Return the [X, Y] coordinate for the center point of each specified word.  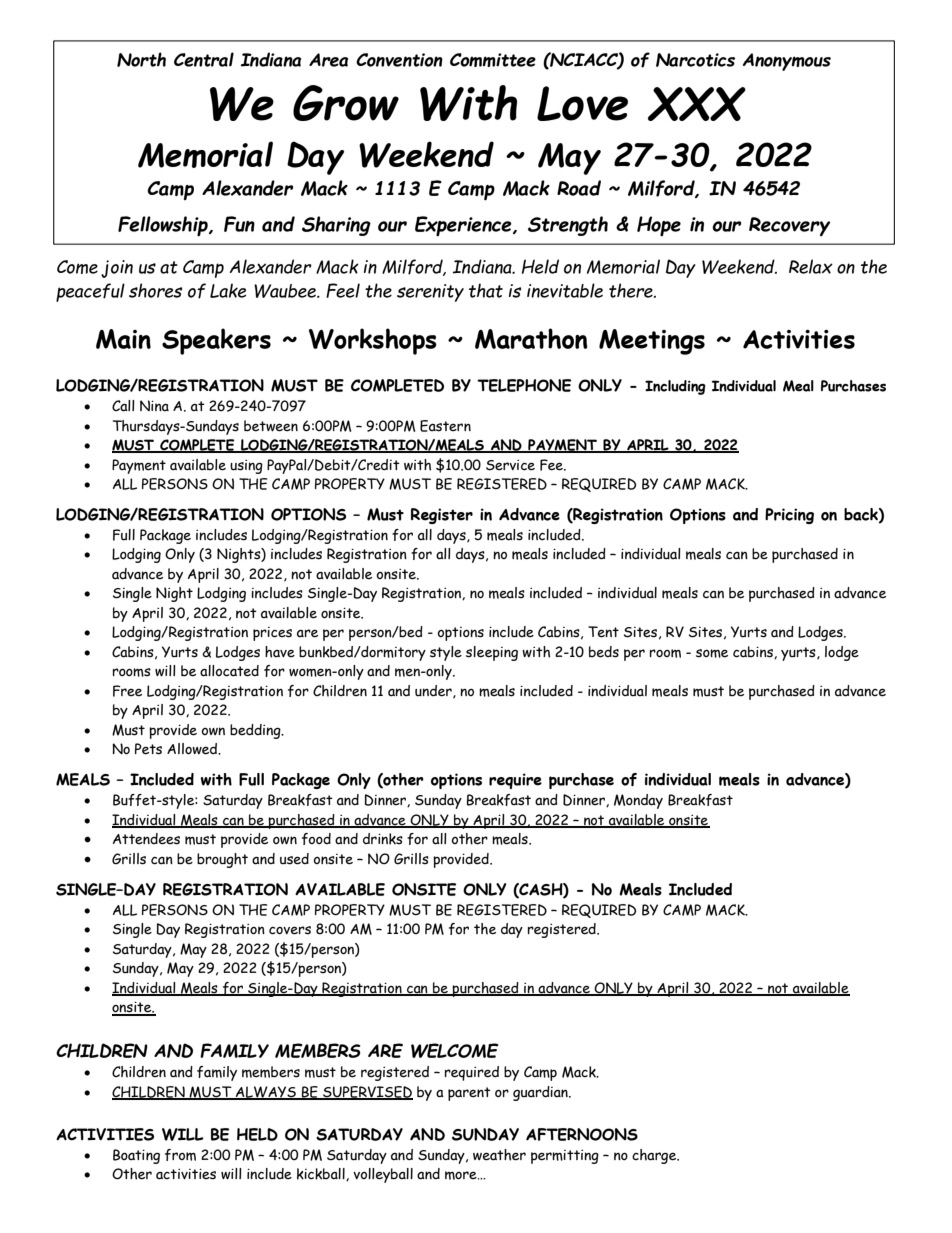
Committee [493, 60]
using [246, 467]
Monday [638, 801]
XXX [697, 104]
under [434, 691]
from [180, 1155]
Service [510, 465]
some [712, 653]
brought [222, 860]
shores [155, 290]
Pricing [789, 516]
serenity [430, 293]
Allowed [193, 749]
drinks [383, 839]
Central [204, 59]
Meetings [652, 342]
